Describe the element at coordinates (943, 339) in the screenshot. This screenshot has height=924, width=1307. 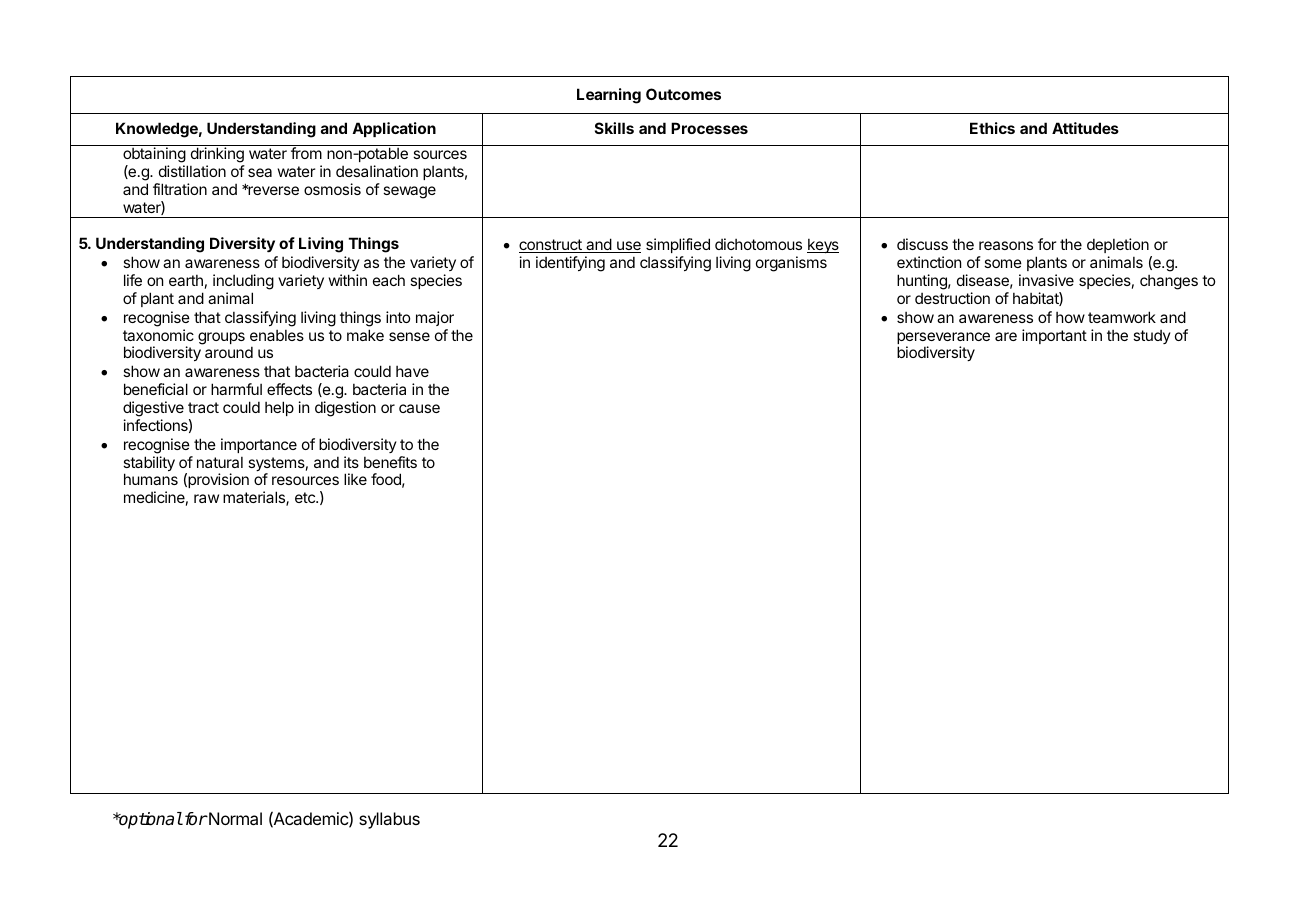
I see `perseverance` at that location.
